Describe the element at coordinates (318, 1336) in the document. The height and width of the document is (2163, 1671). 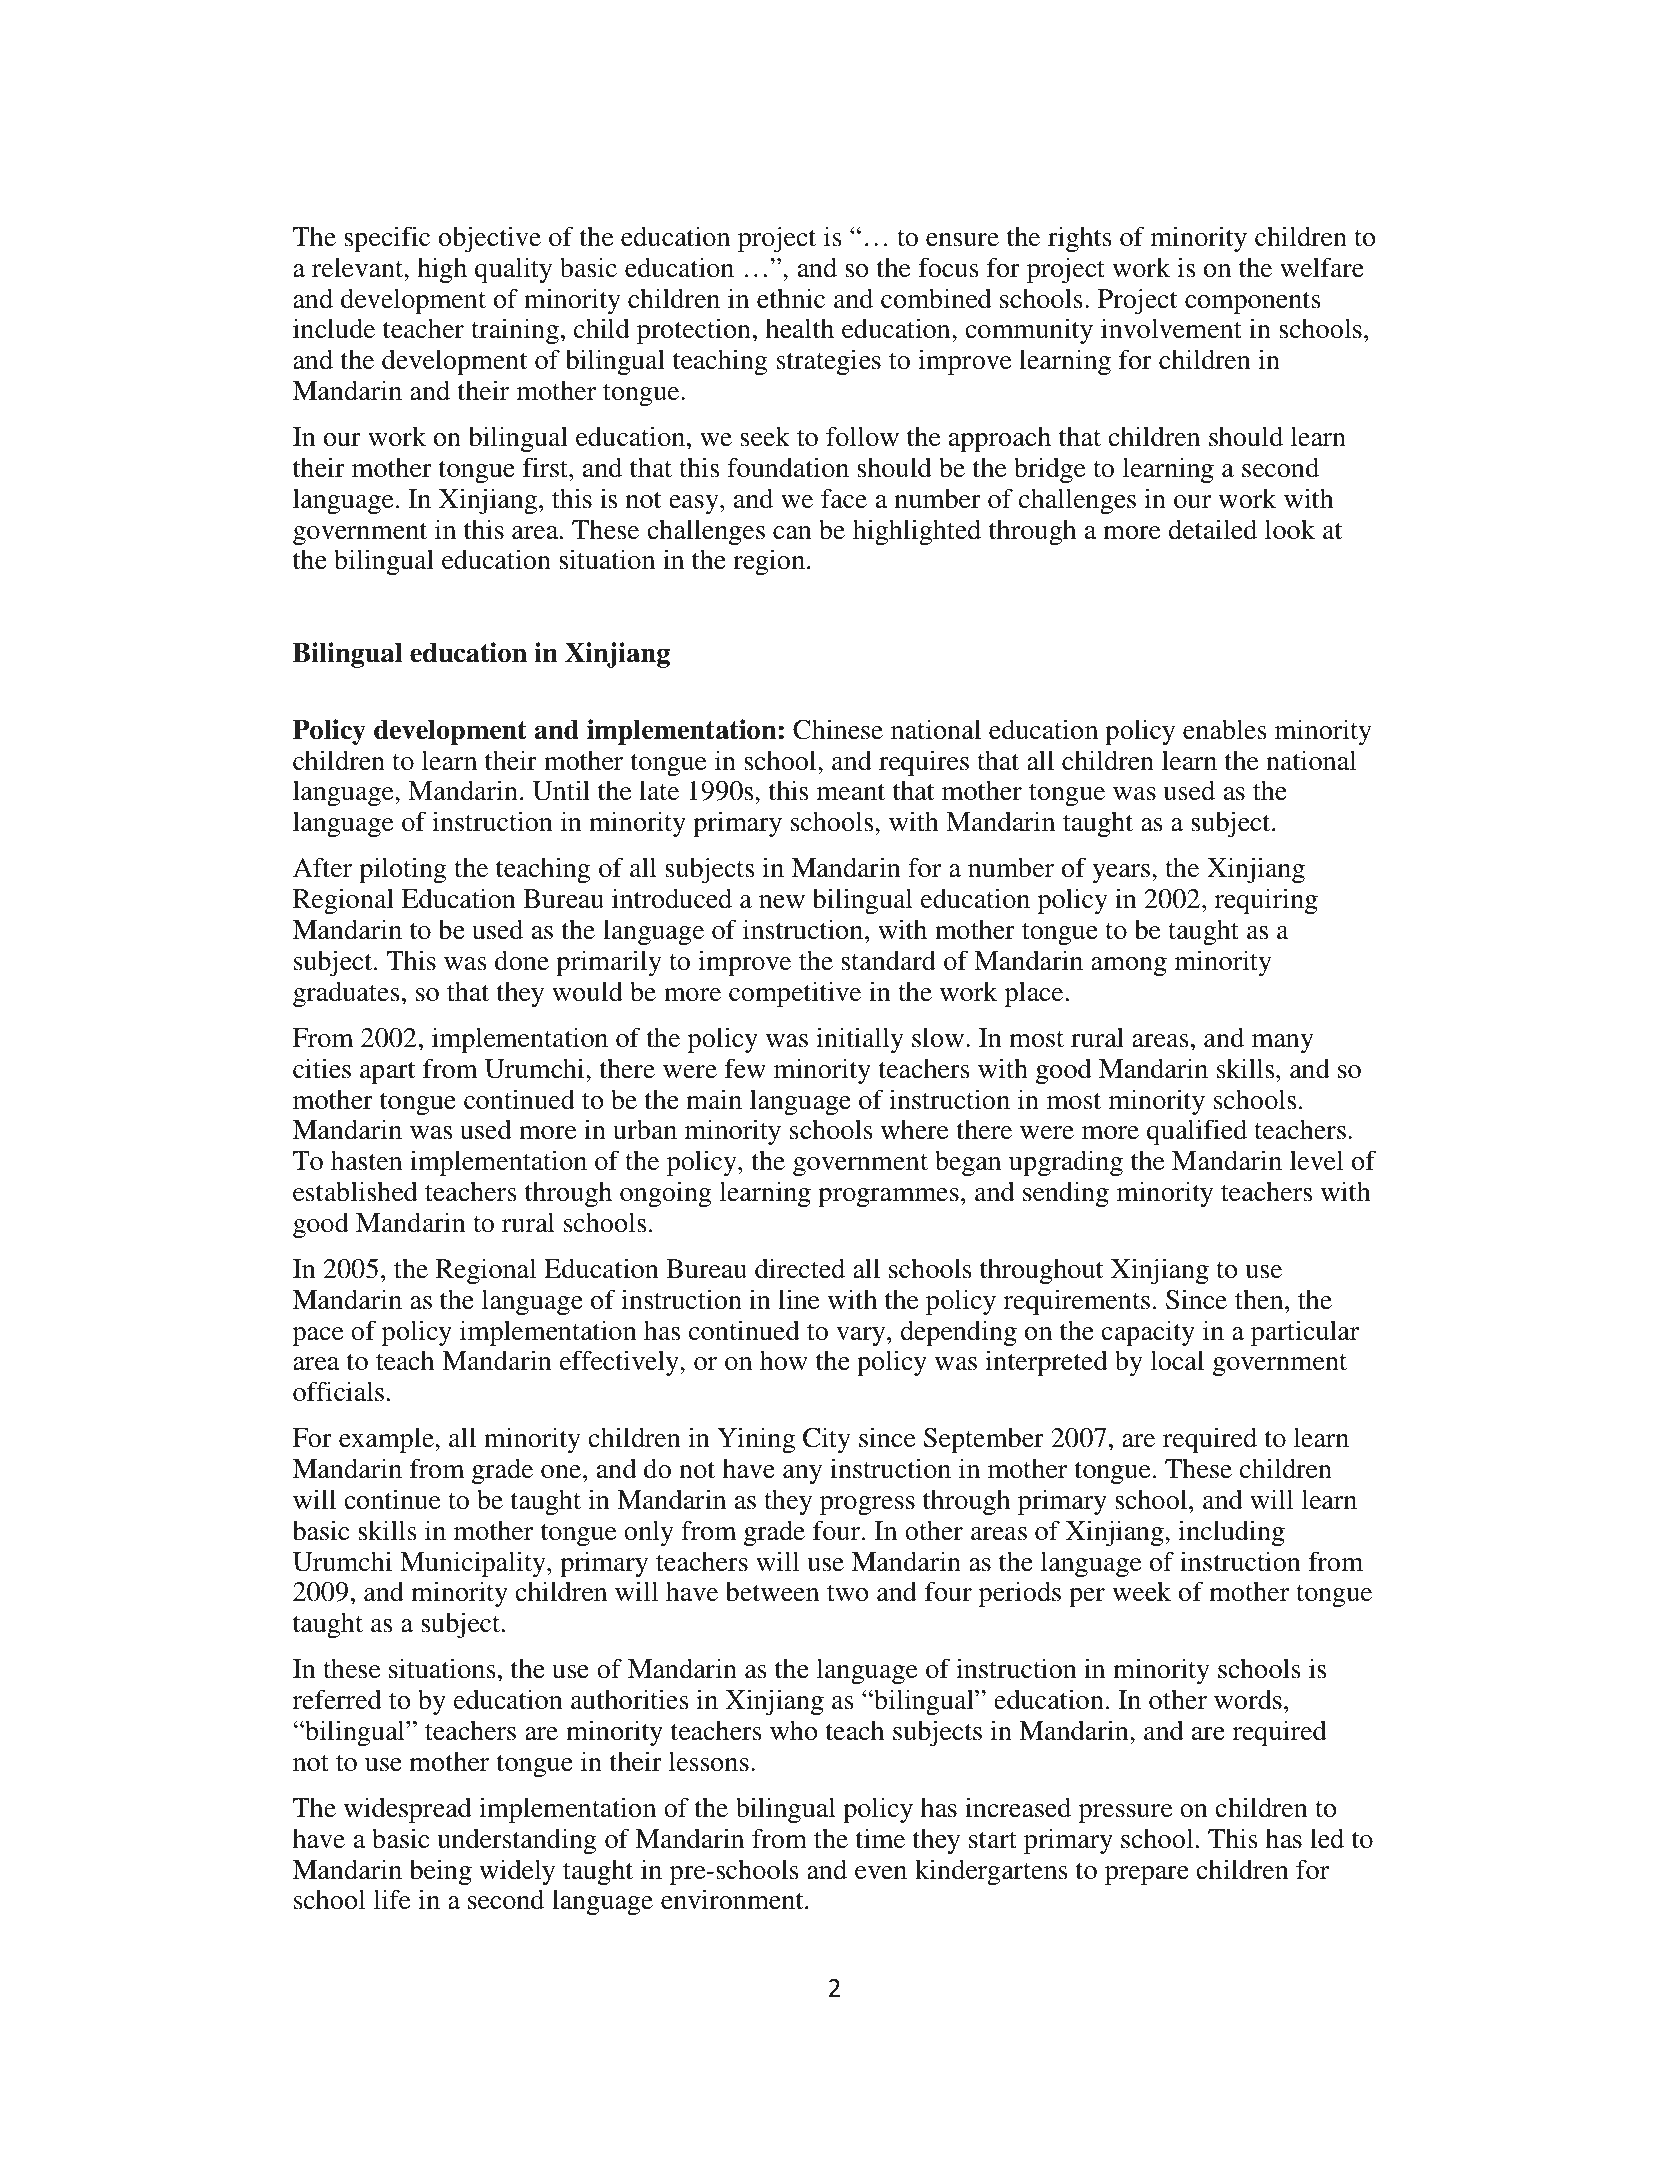
I see `pace` at that location.
